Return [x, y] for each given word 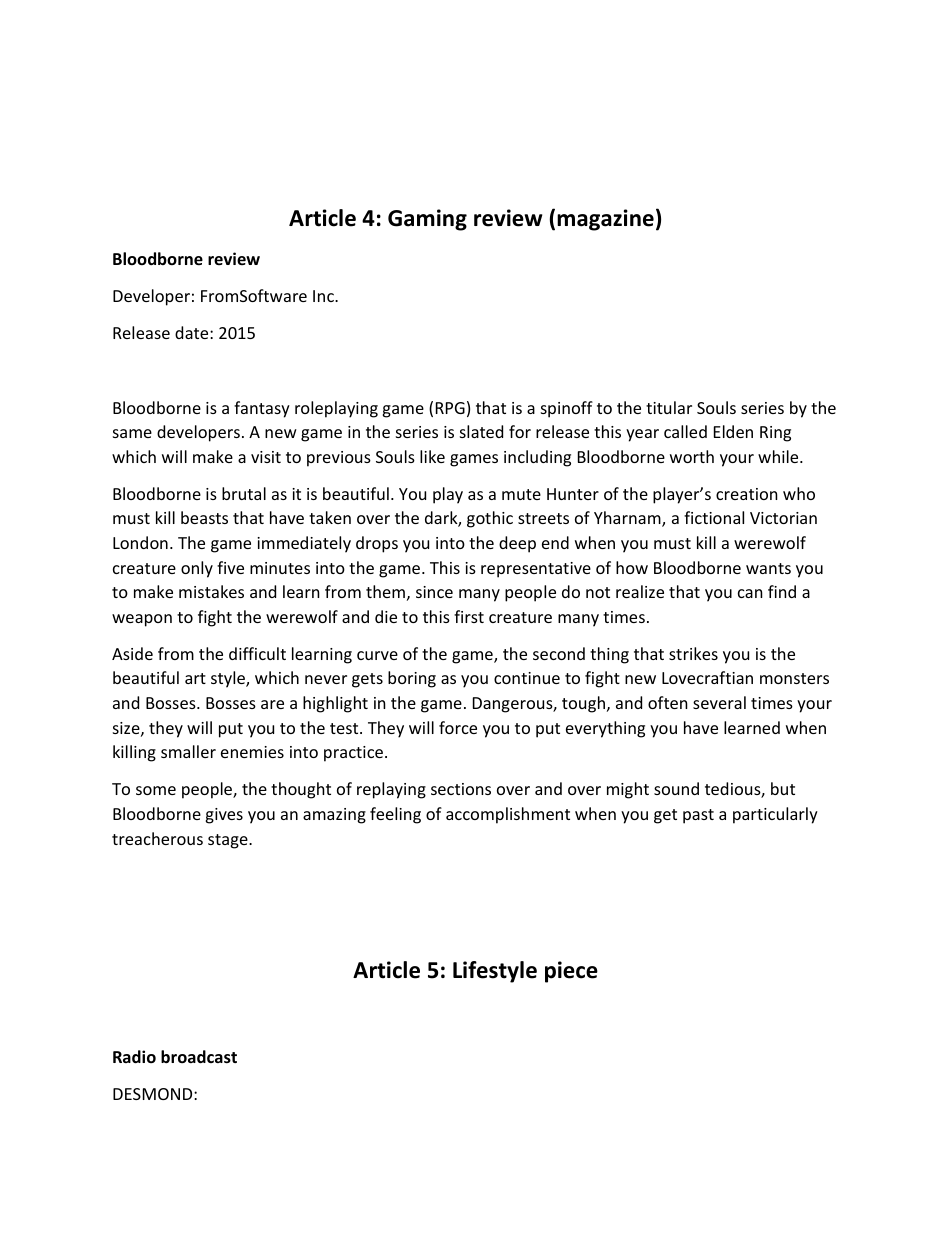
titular [669, 407]
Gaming [427, 220]
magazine [605, 220]
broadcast [199, 1057]
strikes [693, 653]
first [469, 616]
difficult [257, 653]
